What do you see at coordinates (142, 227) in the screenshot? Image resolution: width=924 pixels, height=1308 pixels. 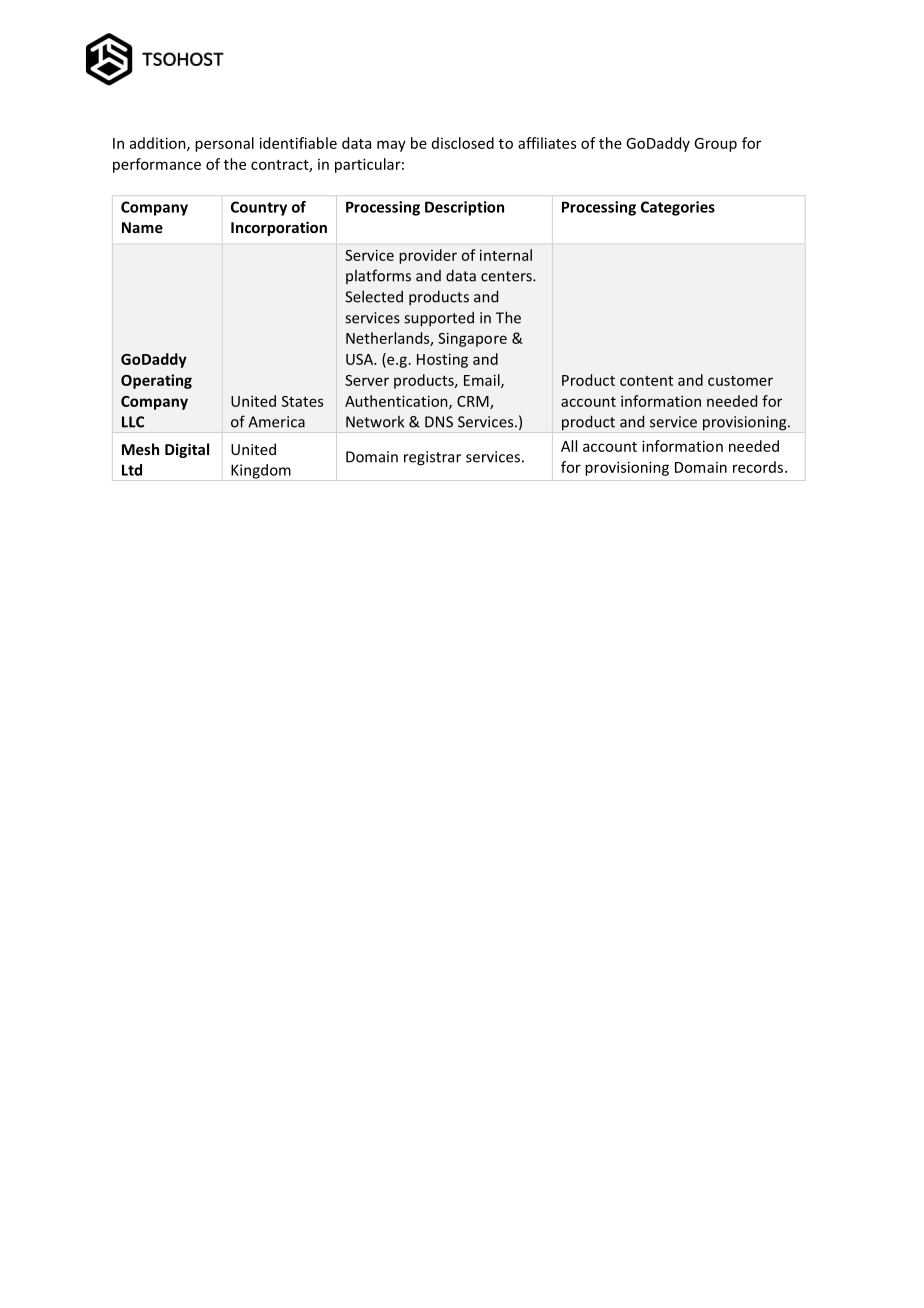 I see `Name` at bounding box center [142, 227].
